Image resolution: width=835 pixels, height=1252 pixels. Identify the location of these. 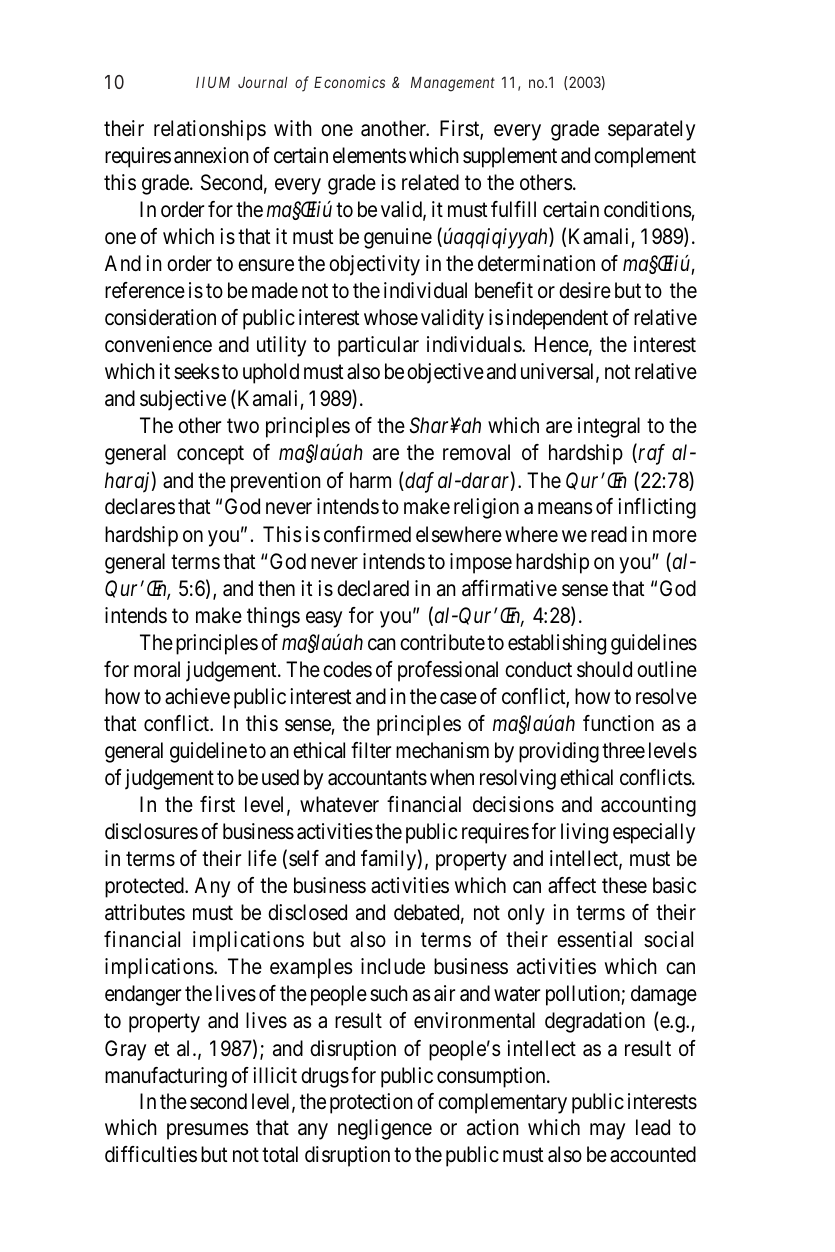
(624, 885).
